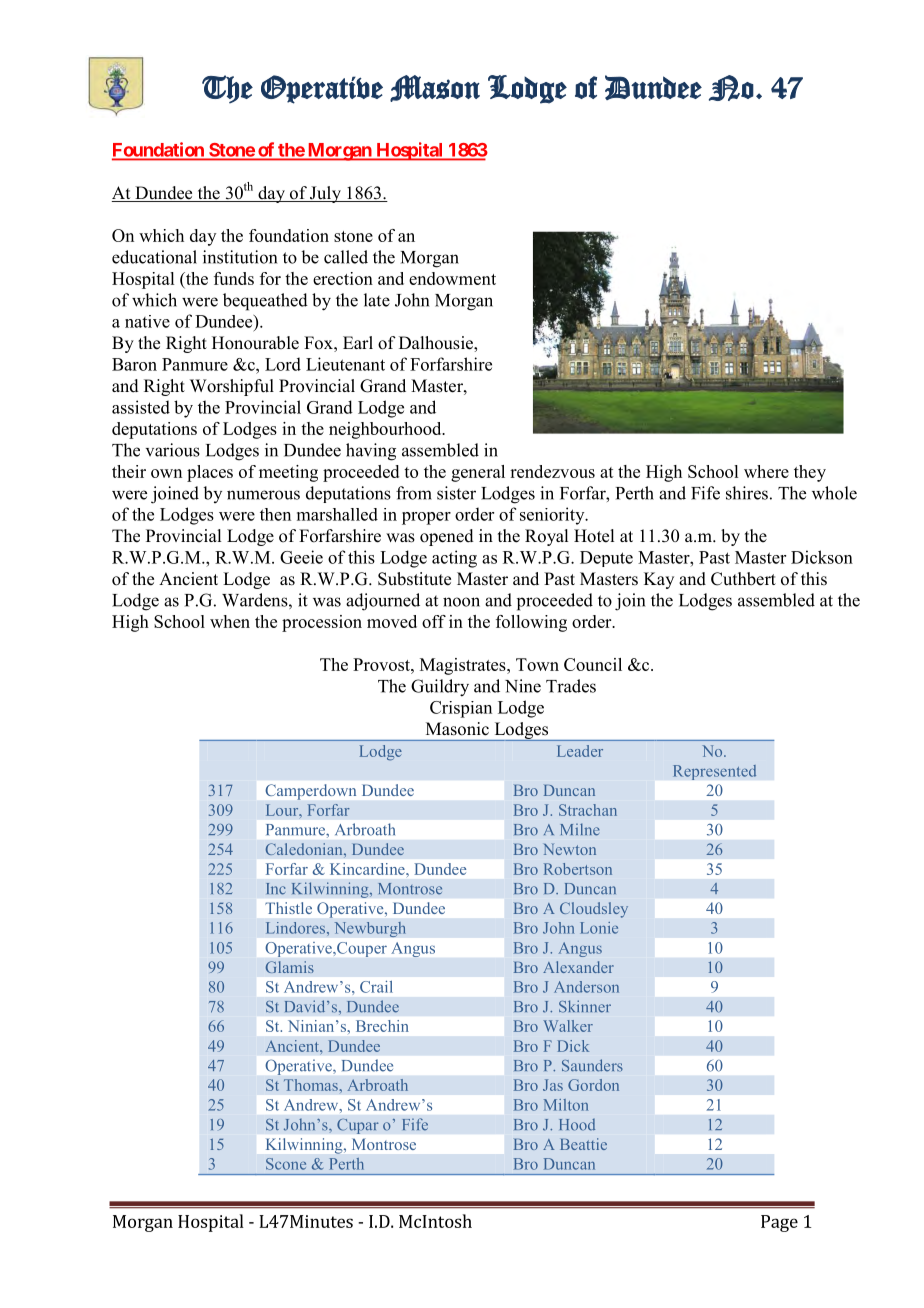 This screenshot has width=924, height=1308. Describe the element at coordinates (810, 473) in the screenshot. I see `they` at that location.
